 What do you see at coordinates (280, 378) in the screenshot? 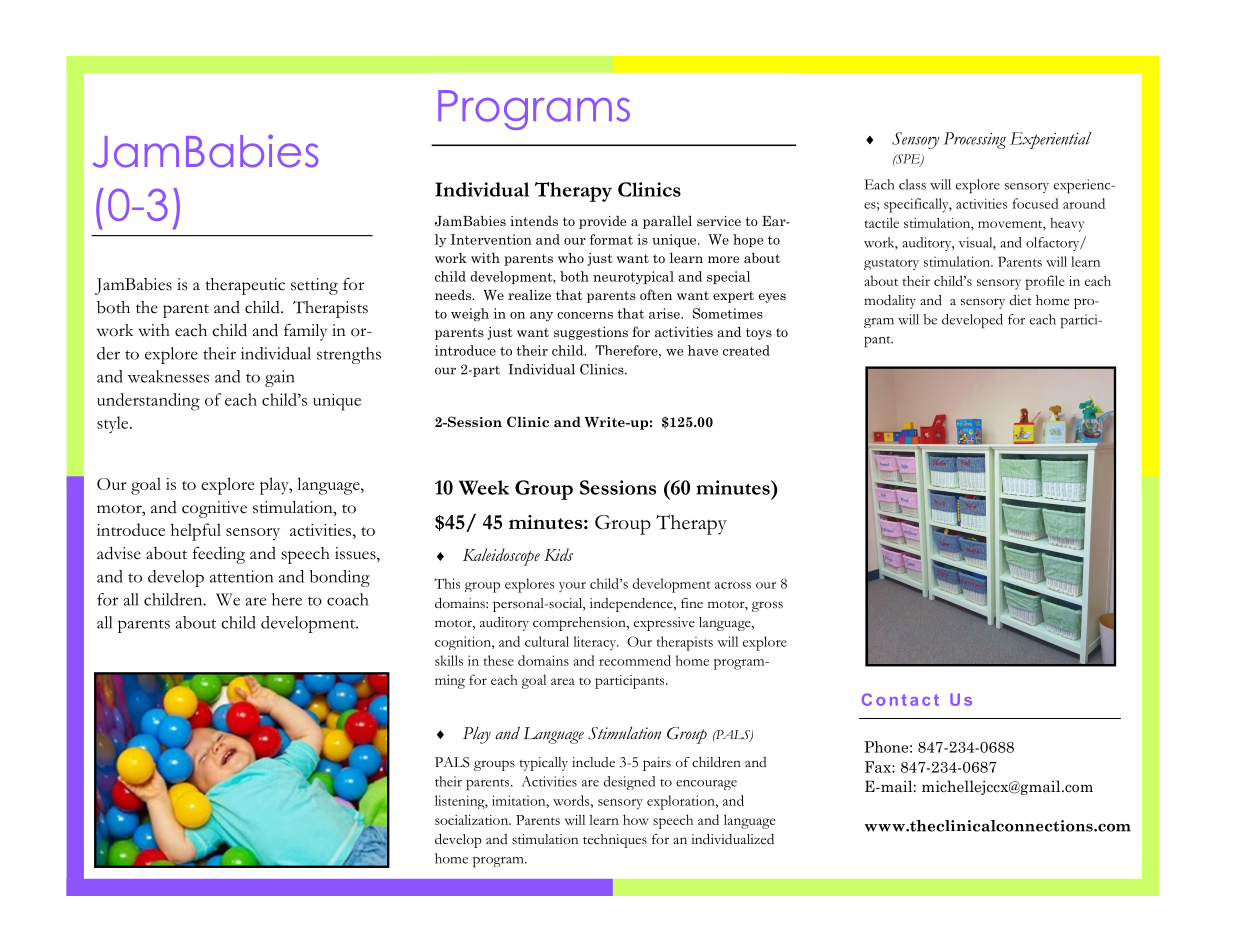
I see `gain` at bounding box center [280, 378].
